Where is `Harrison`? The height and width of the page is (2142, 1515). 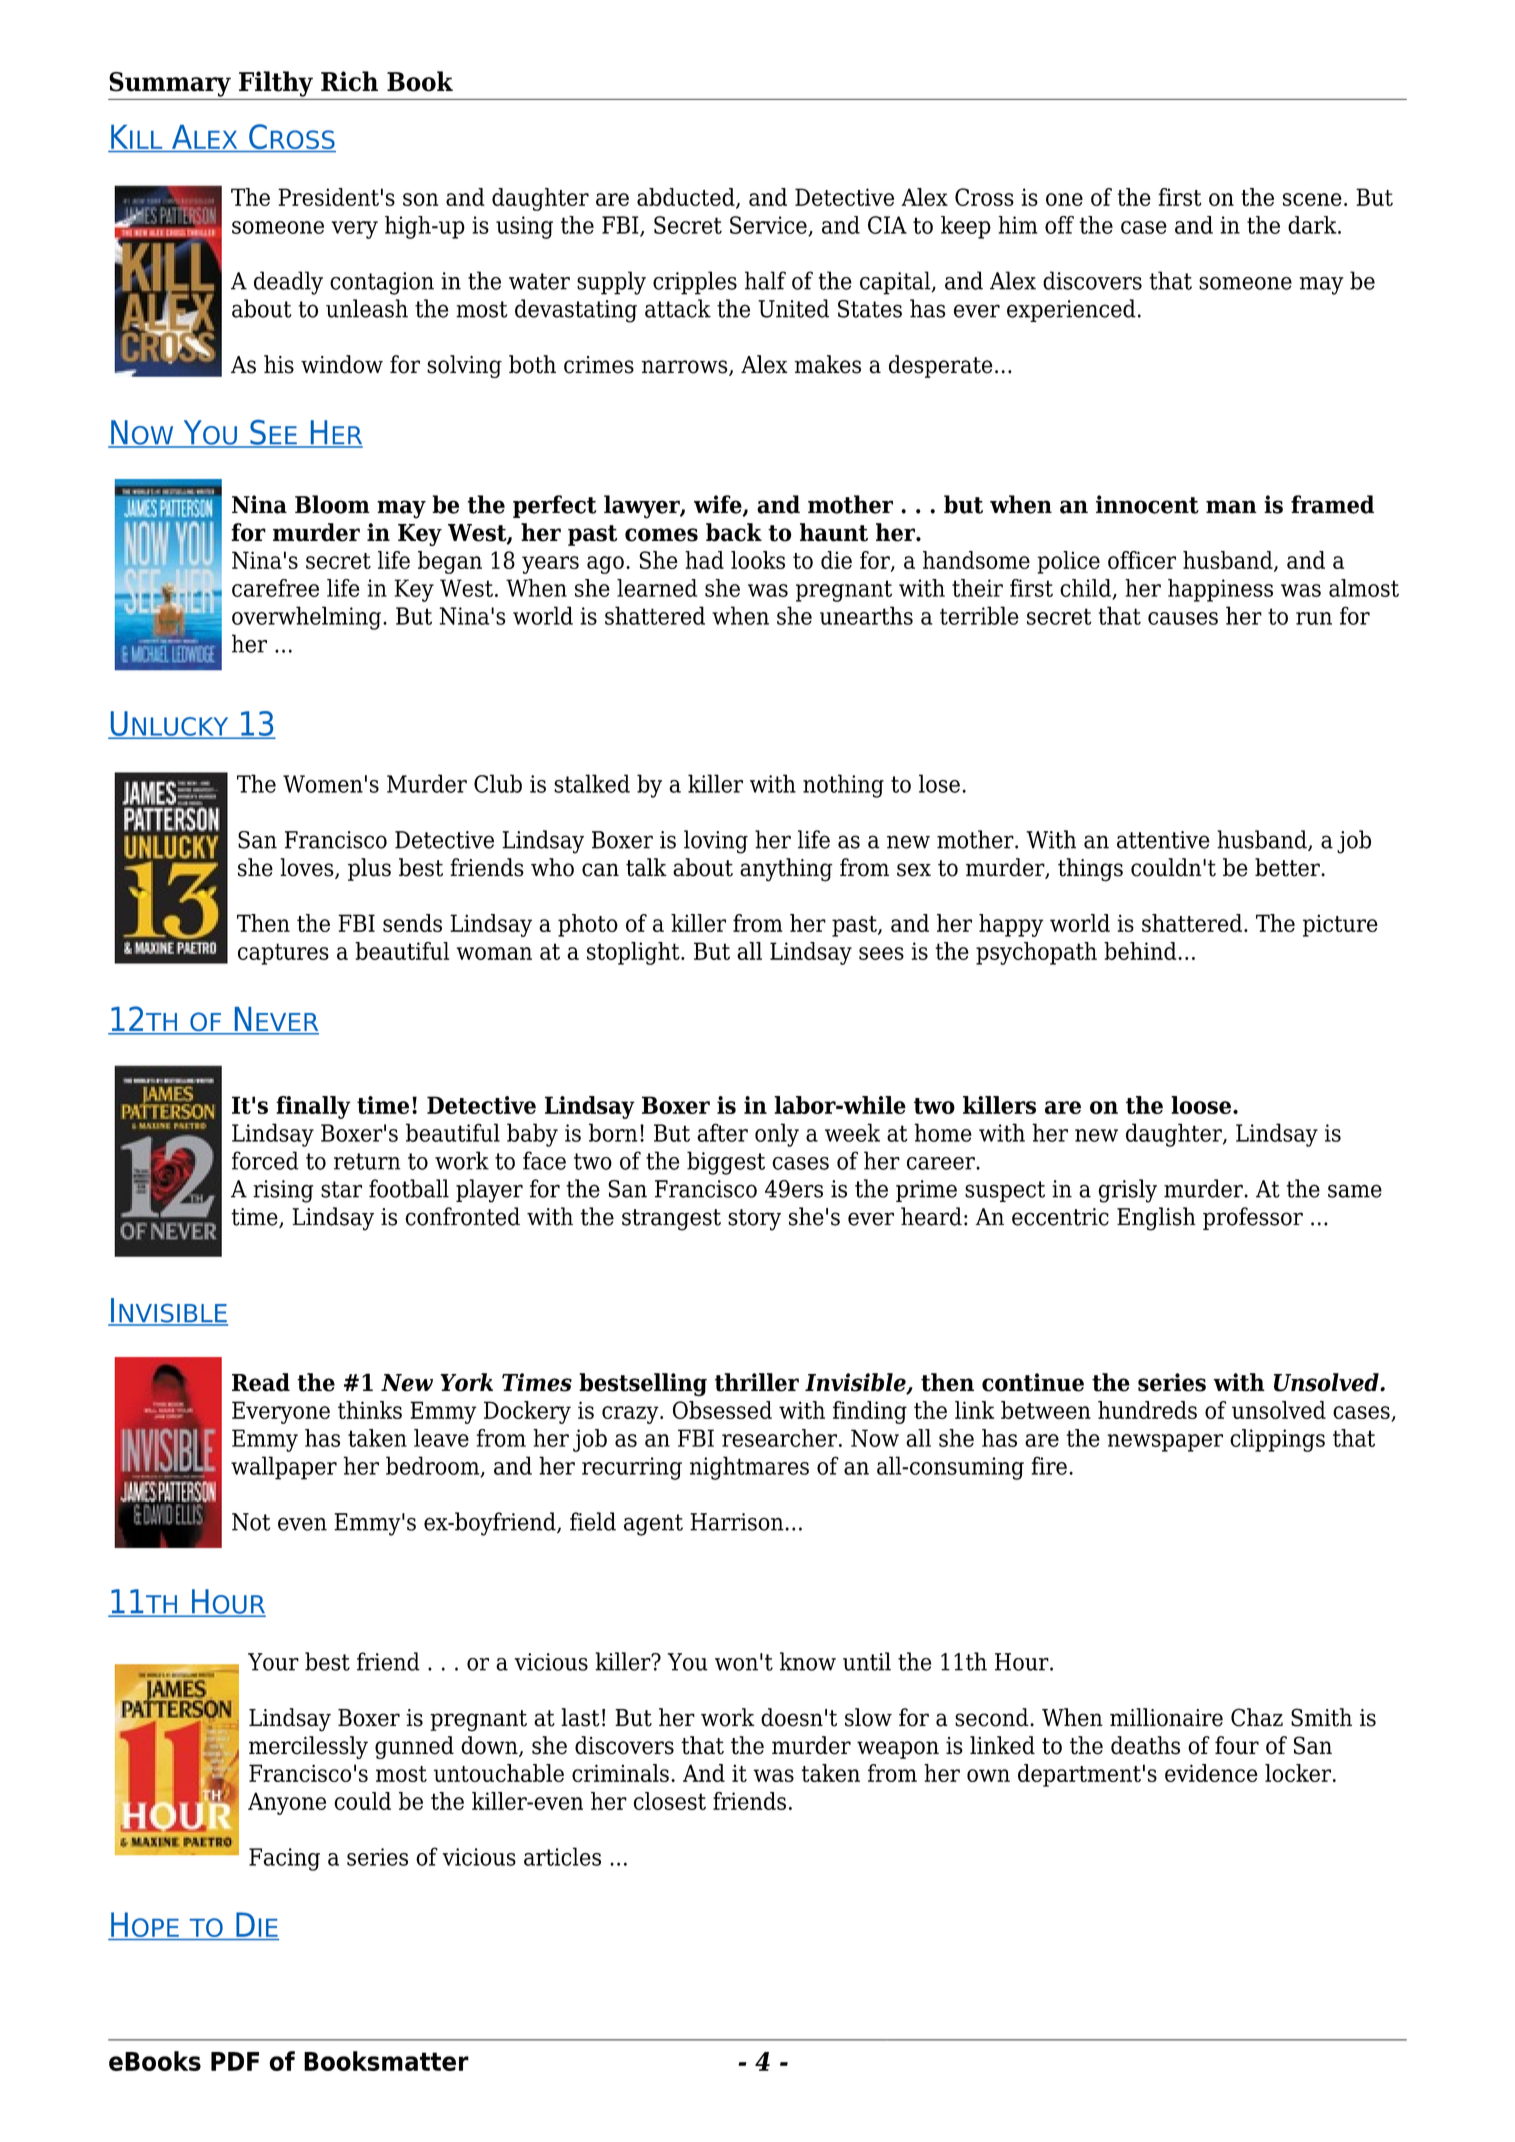
Harrison is located at coordinates (737, 1522).
